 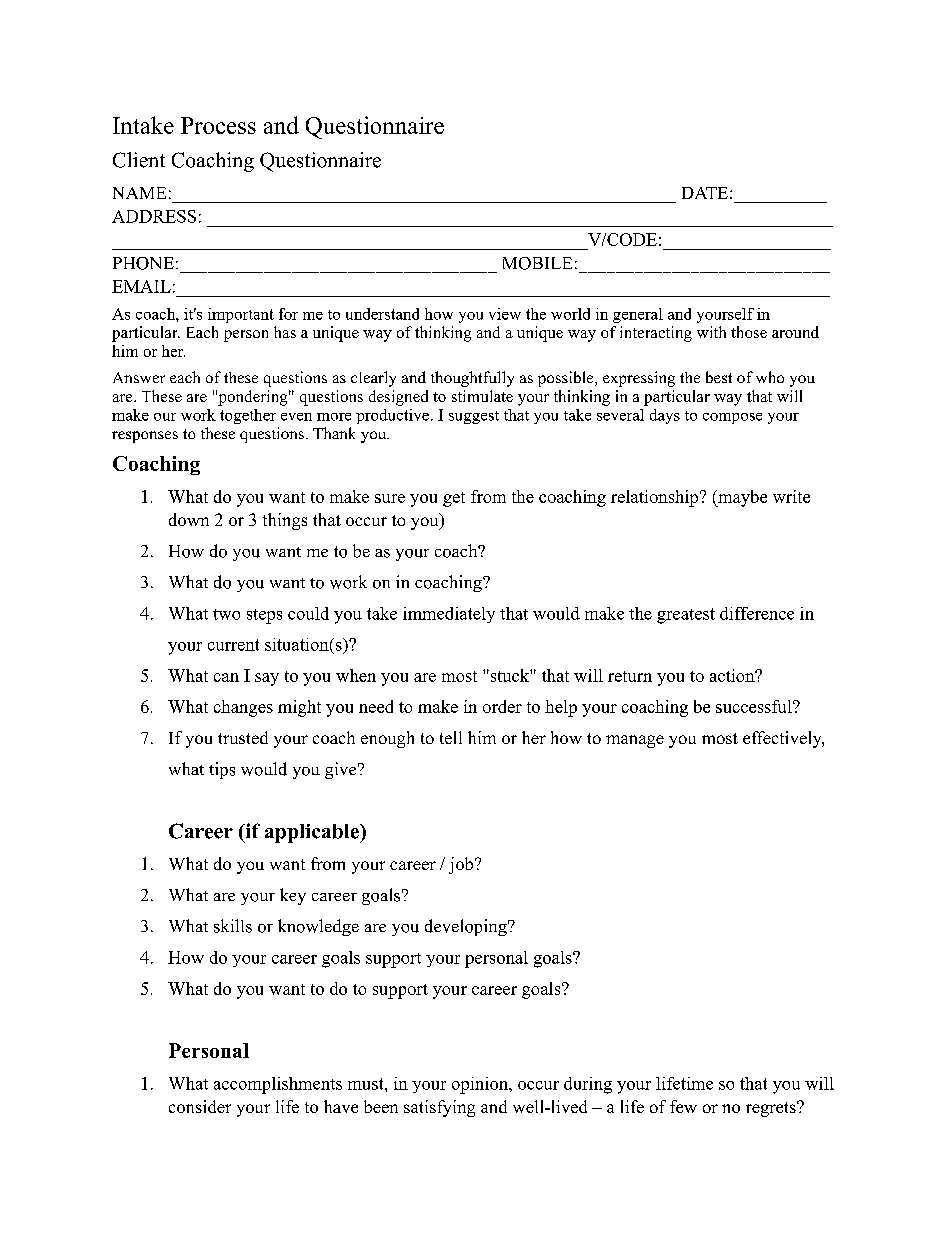 What do you see at coordinates (200, 1106) in the page?
I see `consider` at bounding box center [200, 1106].
